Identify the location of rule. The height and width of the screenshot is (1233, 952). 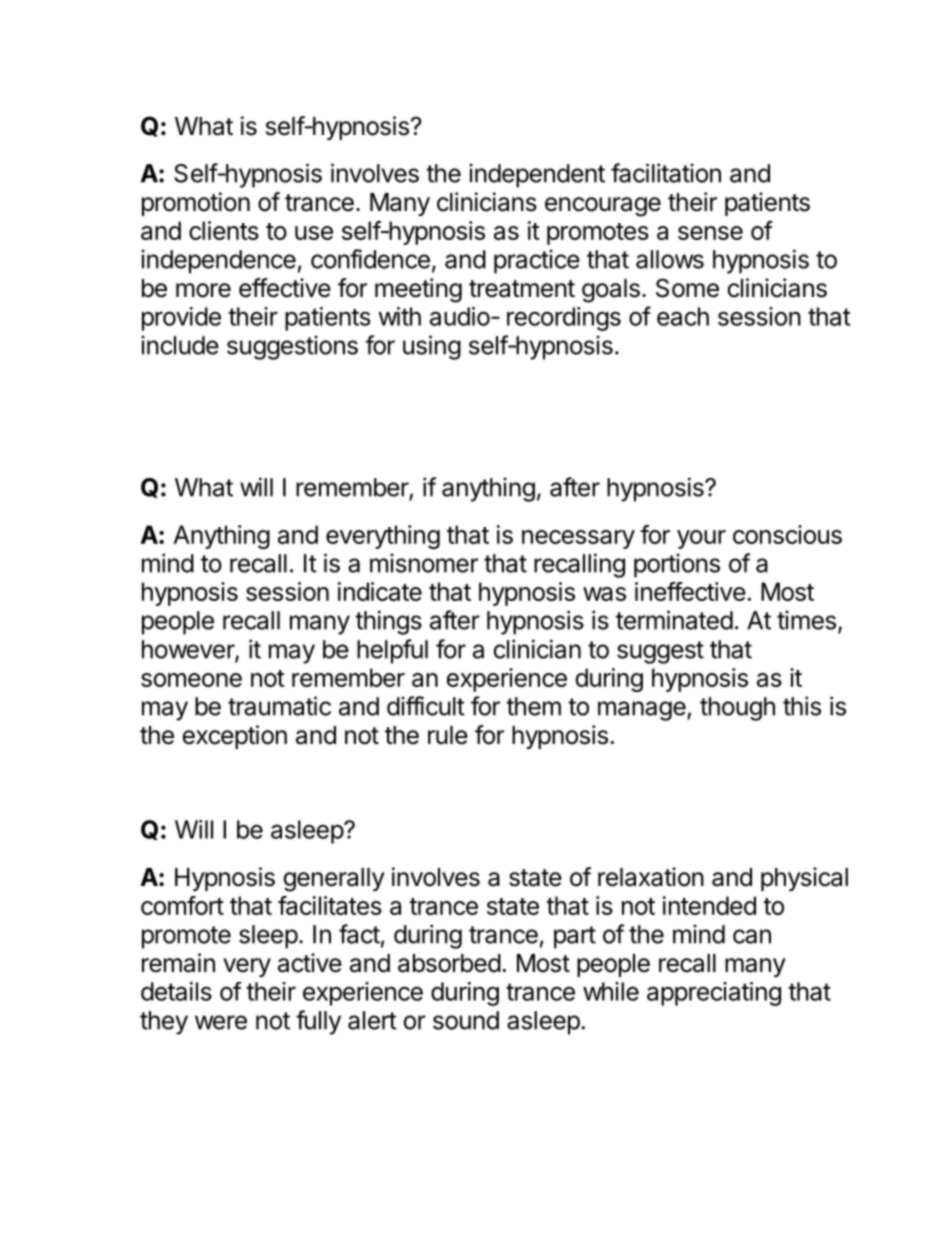
(448, 735).
